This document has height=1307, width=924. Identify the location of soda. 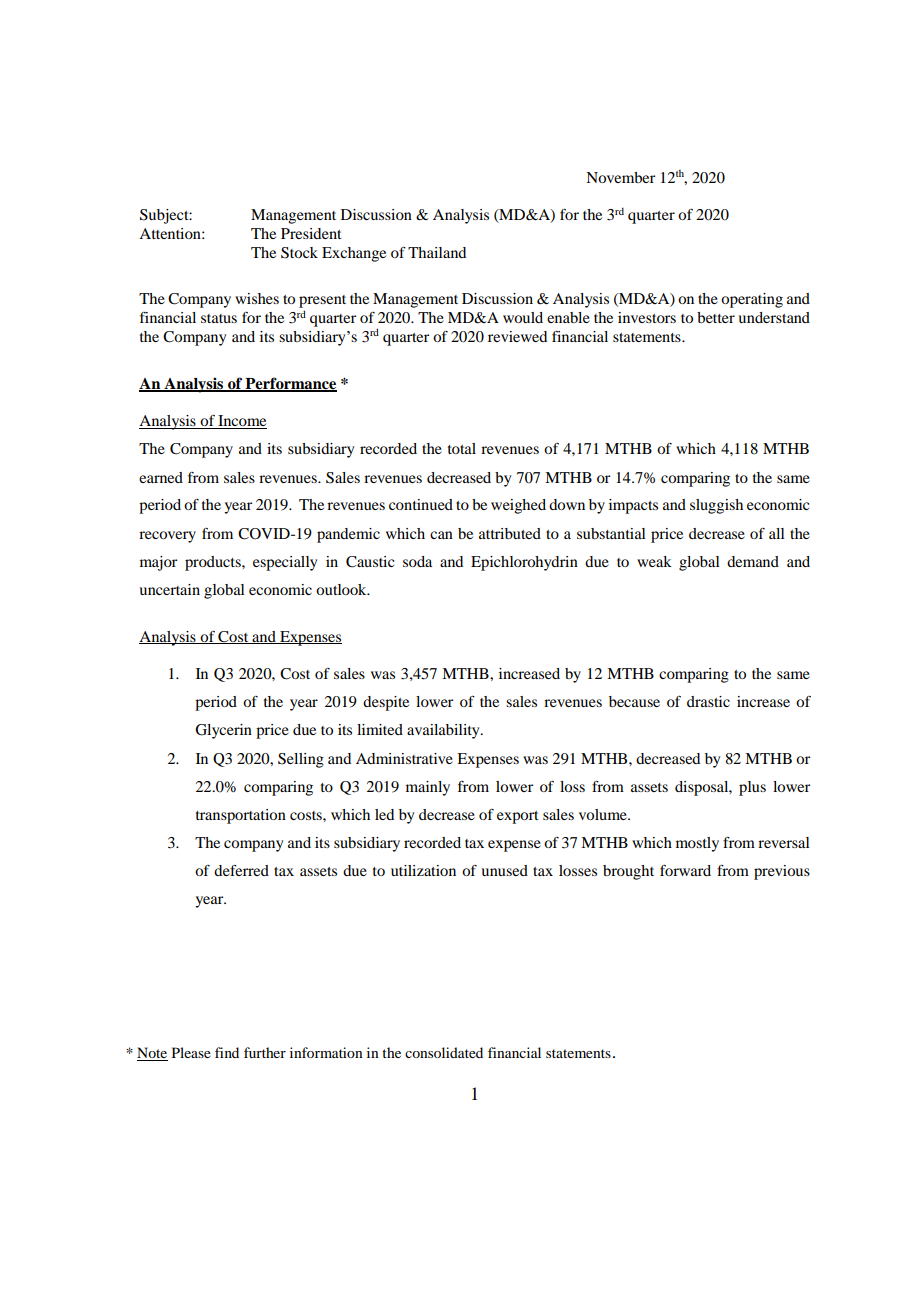
(417, 561).
